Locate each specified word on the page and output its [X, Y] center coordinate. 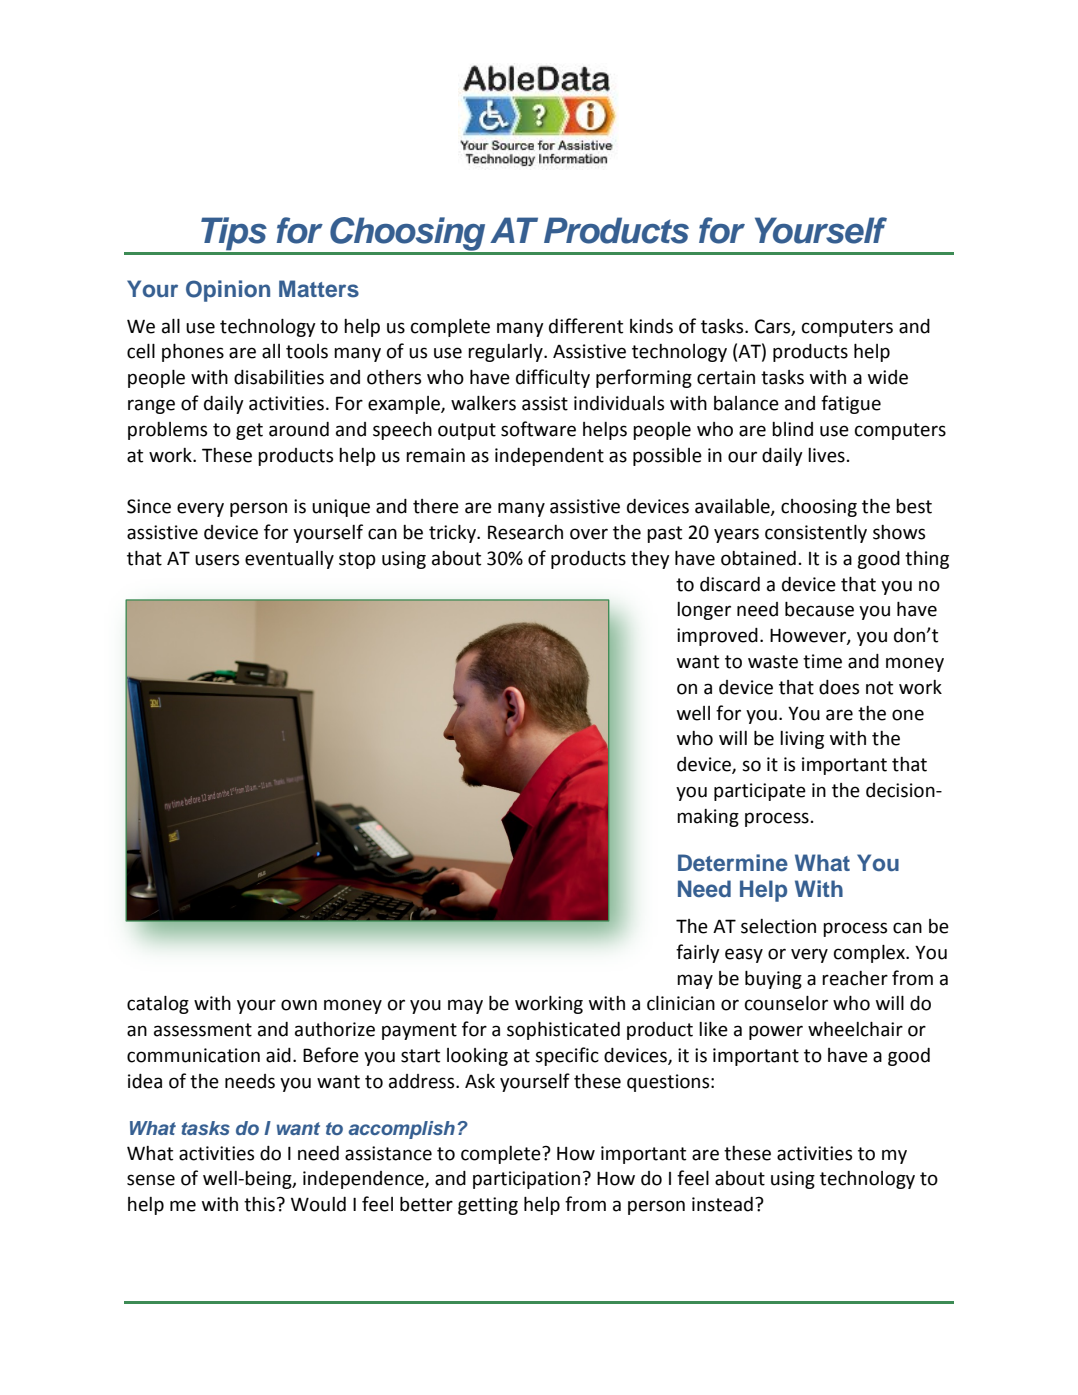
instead [722, 1204]
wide [888, 377]
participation [526, 1180]
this [259, 1204]
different [586, 326]
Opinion [228, 291]
